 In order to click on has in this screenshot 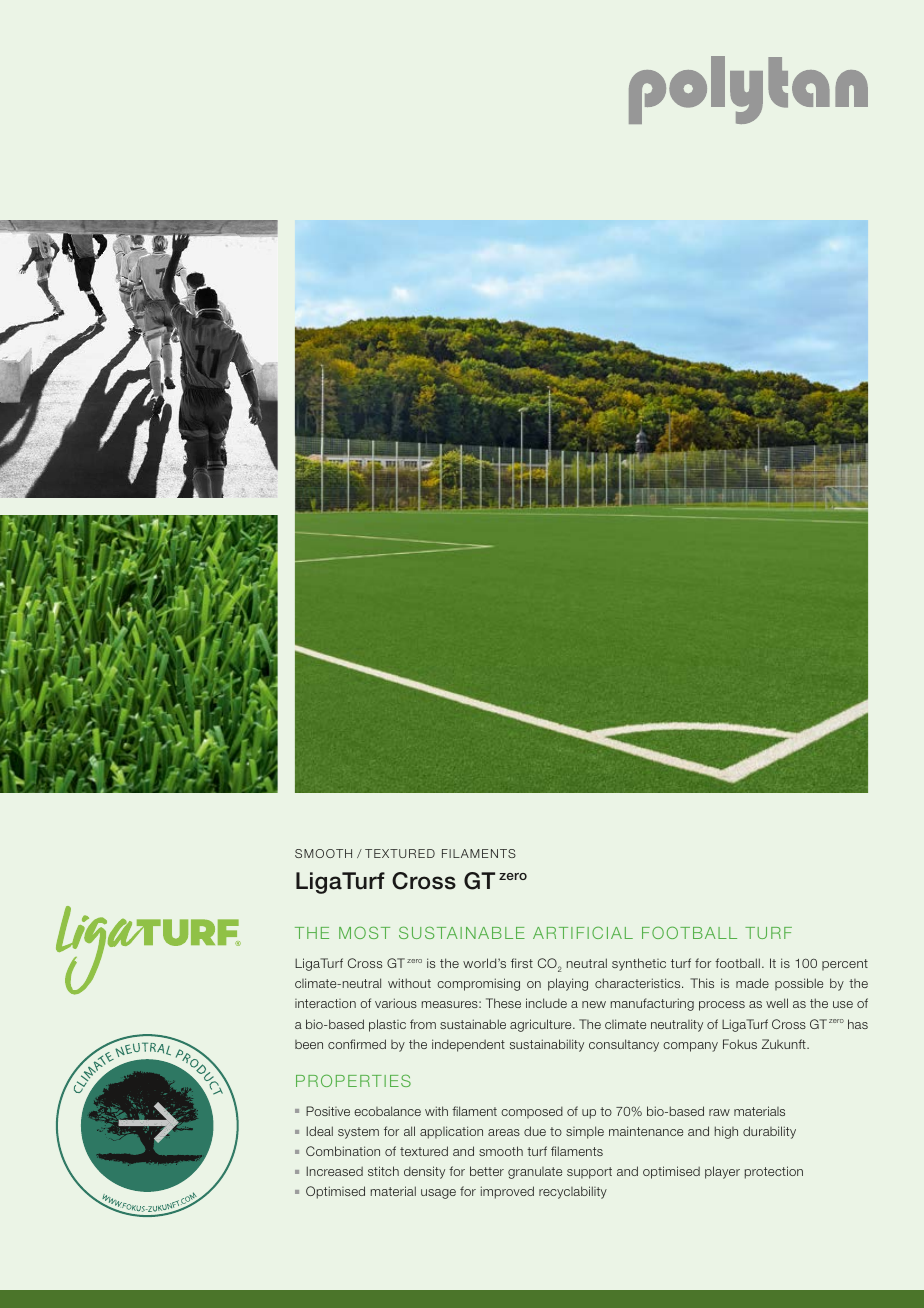, I will do `click(858, 1024)`.
